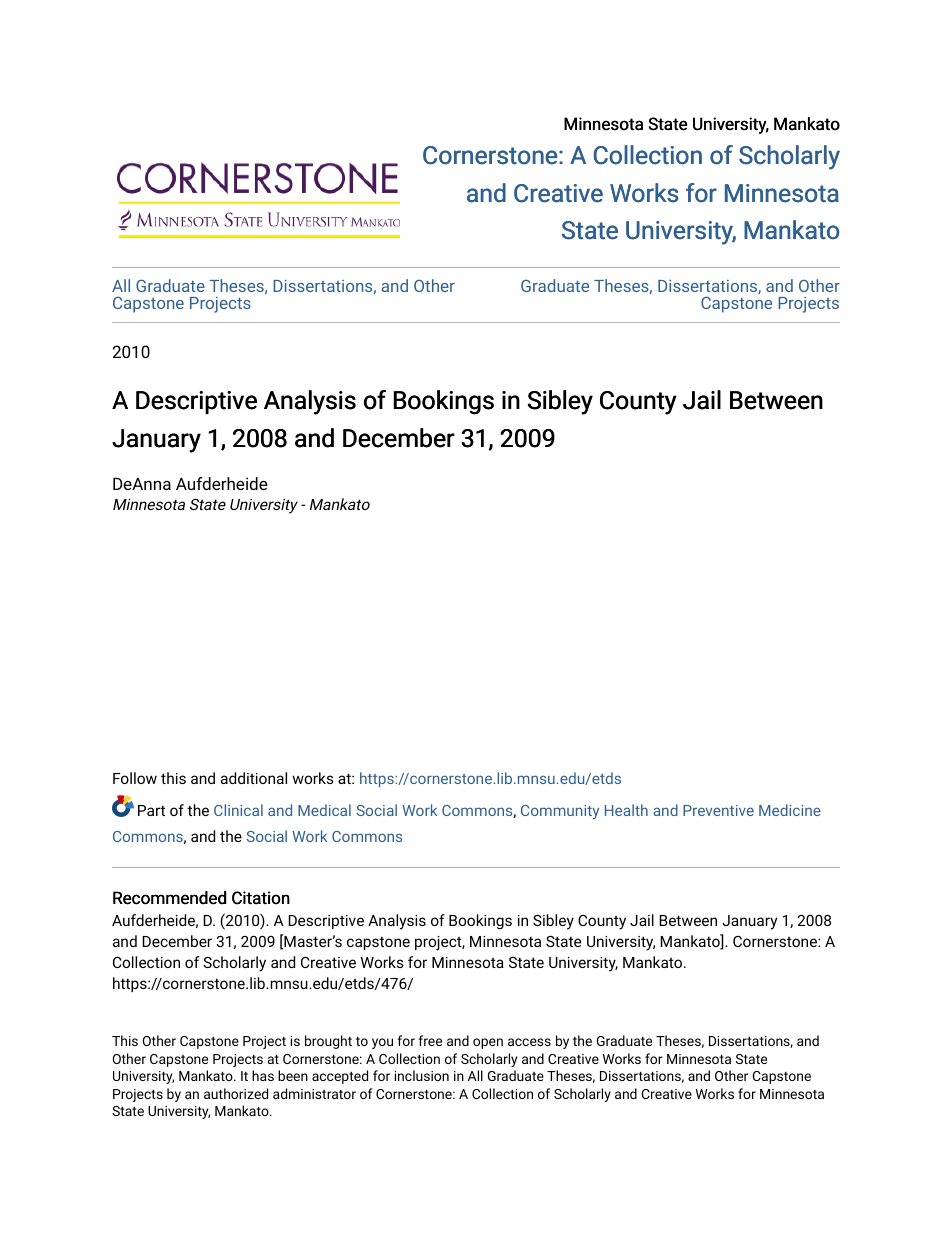 The height and width of the screenshot is (1233, 952). Describe the element at coordinates (718, 810) in the screenshot. I see `Preventive` at that location.
